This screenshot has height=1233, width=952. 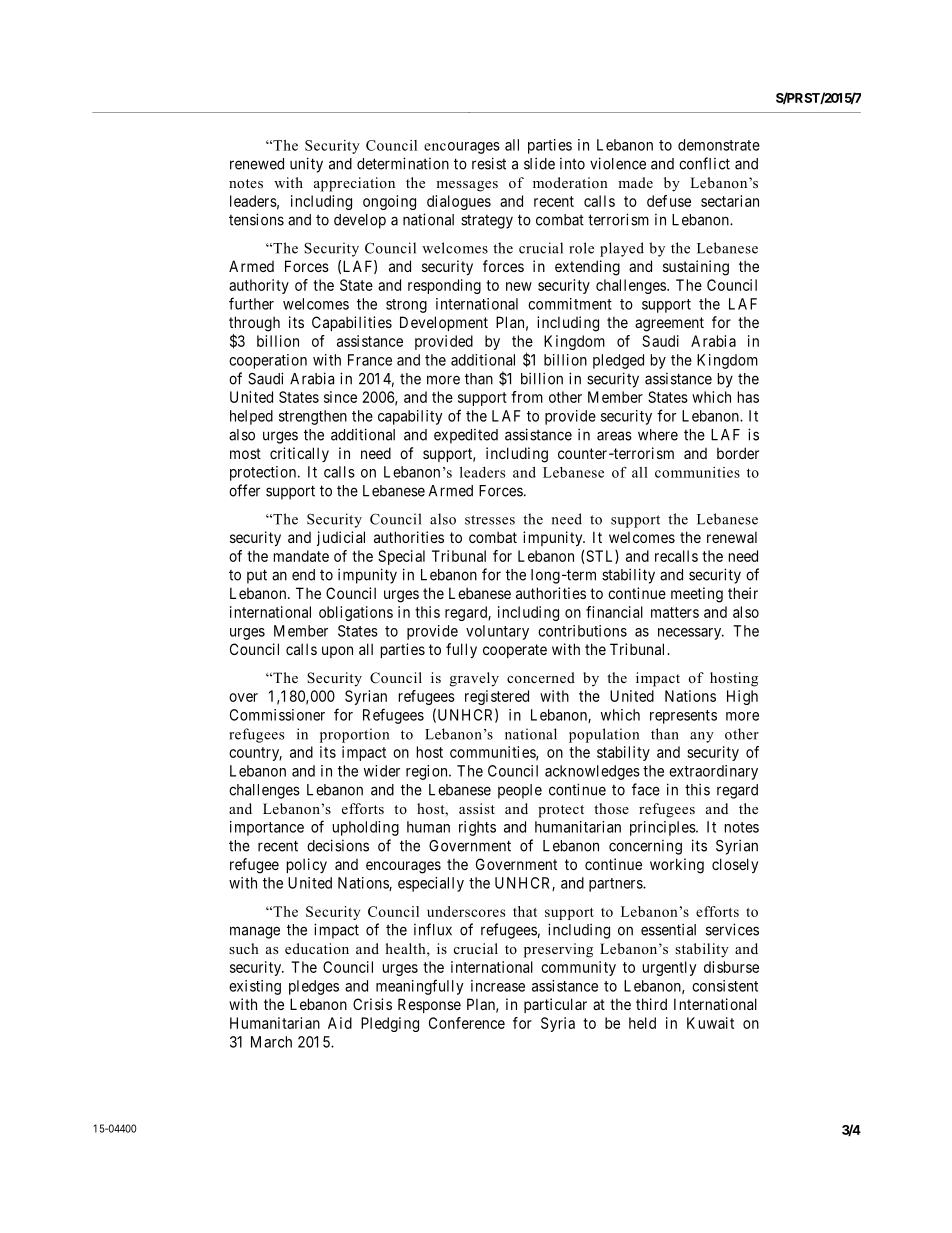 What do you see at coordinates (299, 454) in the screenshot?
I see `critically` at bounding box center [299, 454].
